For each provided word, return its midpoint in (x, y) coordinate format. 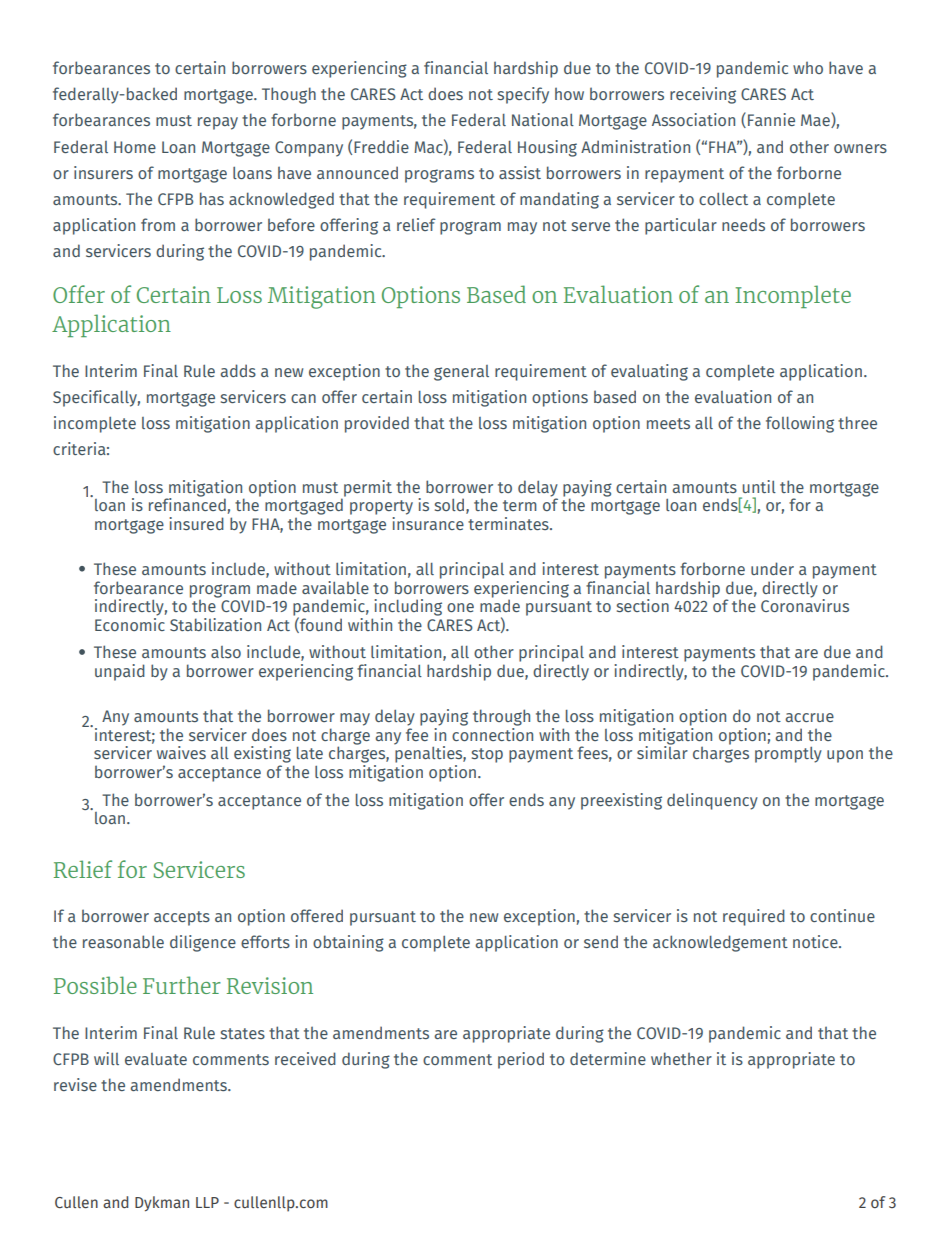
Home (135, 147)
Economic (130, 623)
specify (523, 95)
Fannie (771, 119)
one (460, 607)
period (521, 1060)
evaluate (156, 1059)
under (772, 568)
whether (681, 1058)
